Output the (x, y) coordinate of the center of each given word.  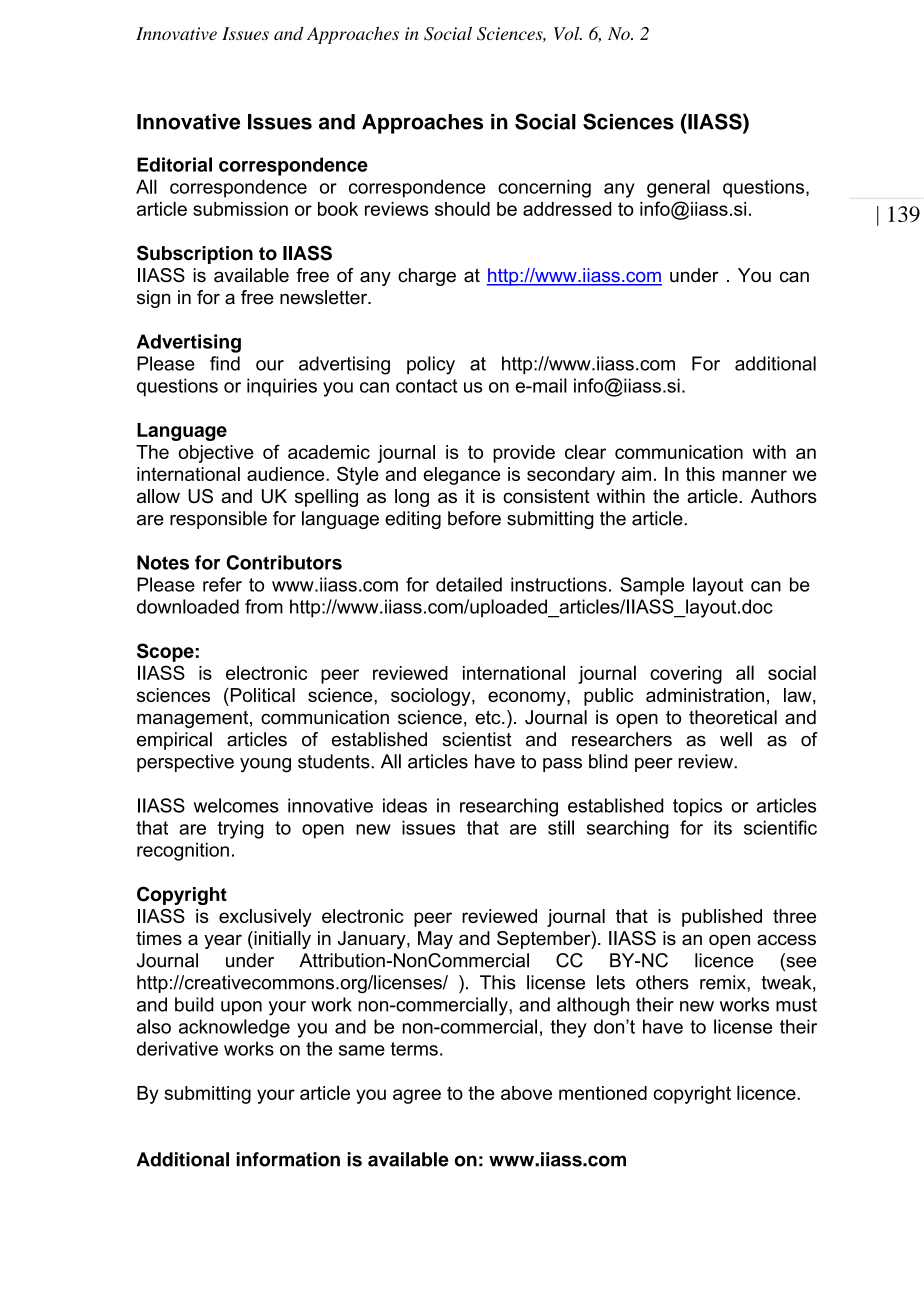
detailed (469, 584)
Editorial (174, 164)
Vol (568, 33)
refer (222, 584)
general (678, 188)
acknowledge (234, 1028)
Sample (652, 586)
